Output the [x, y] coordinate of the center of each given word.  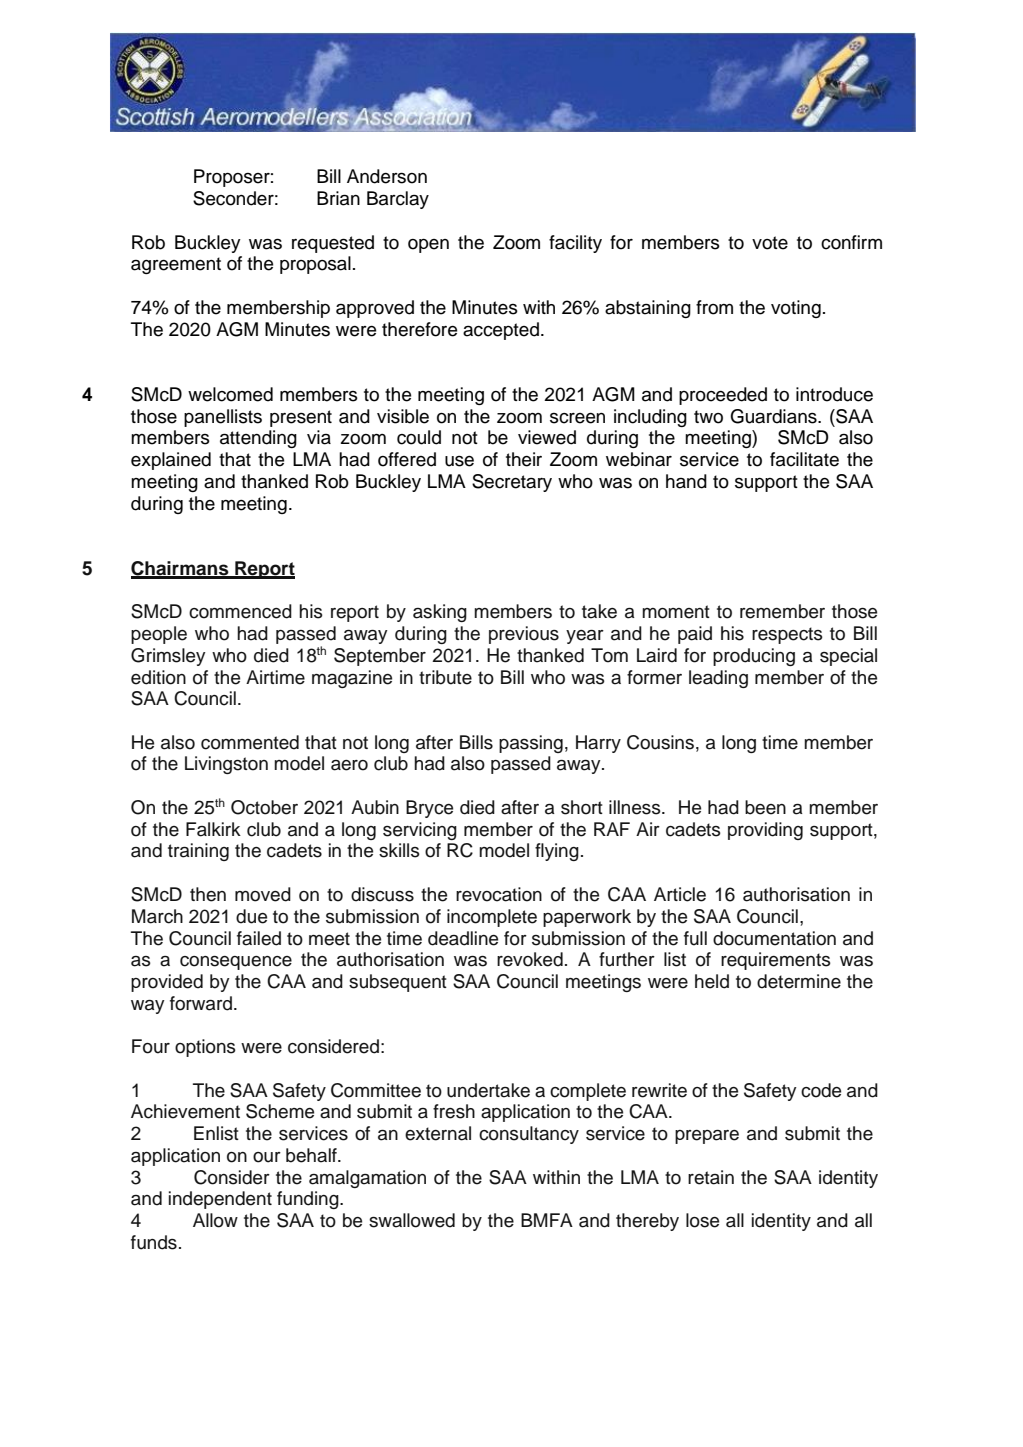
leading [718, 679]
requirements [776, 961]
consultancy [529, 1135]
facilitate [804, 459]
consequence [236, 963]
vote [770, 243]
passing [531, 744]
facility [575, 244]
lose [702, 1220]
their [524, 459]
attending [258, 439]
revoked [530, 959]
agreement [176, 265]
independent [220, 1200]
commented [250, 742]
